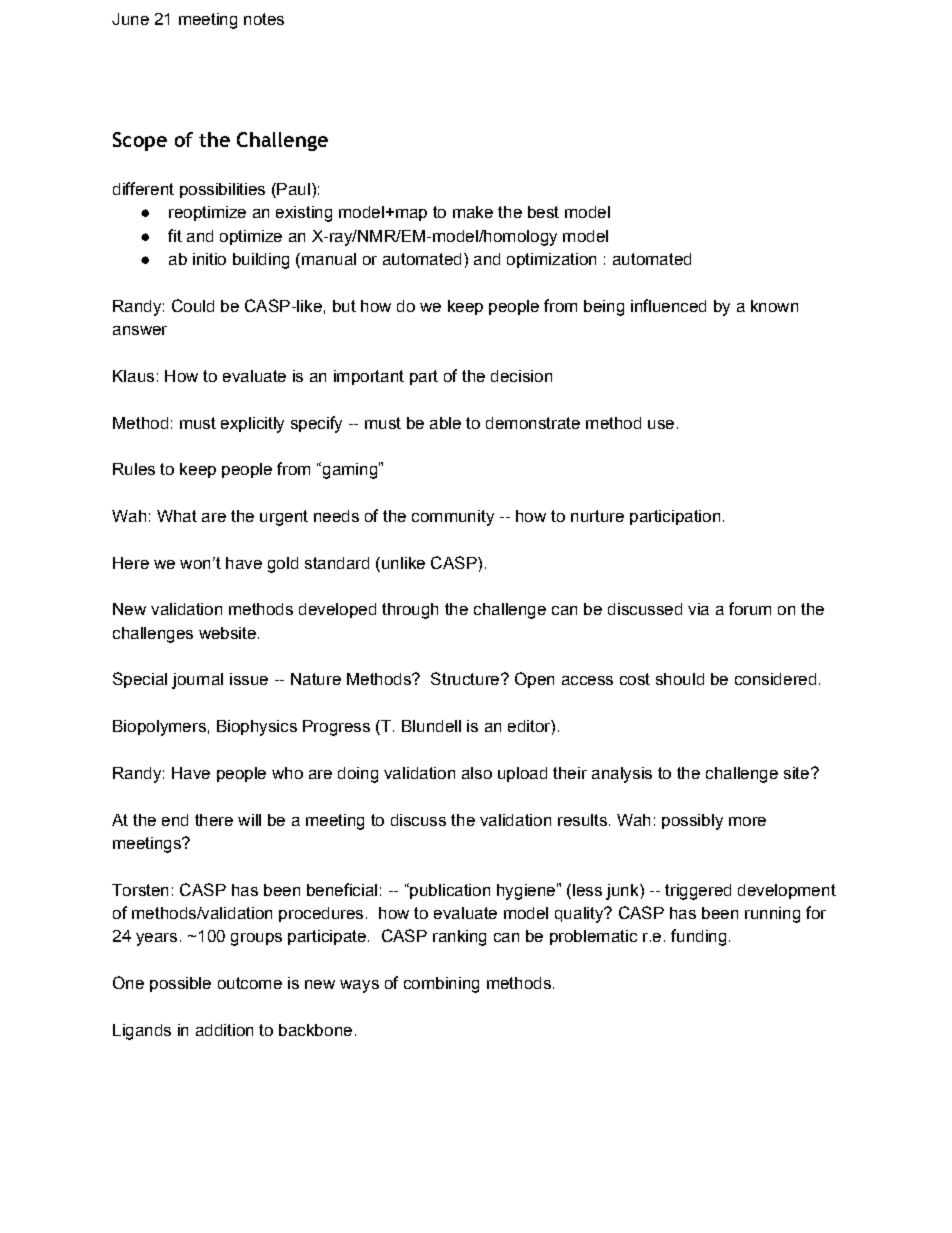 This screenshot has width=952, height=1233. Describe the element at coordinates (680, 679) in the screenshot. I see `should` at that location.
